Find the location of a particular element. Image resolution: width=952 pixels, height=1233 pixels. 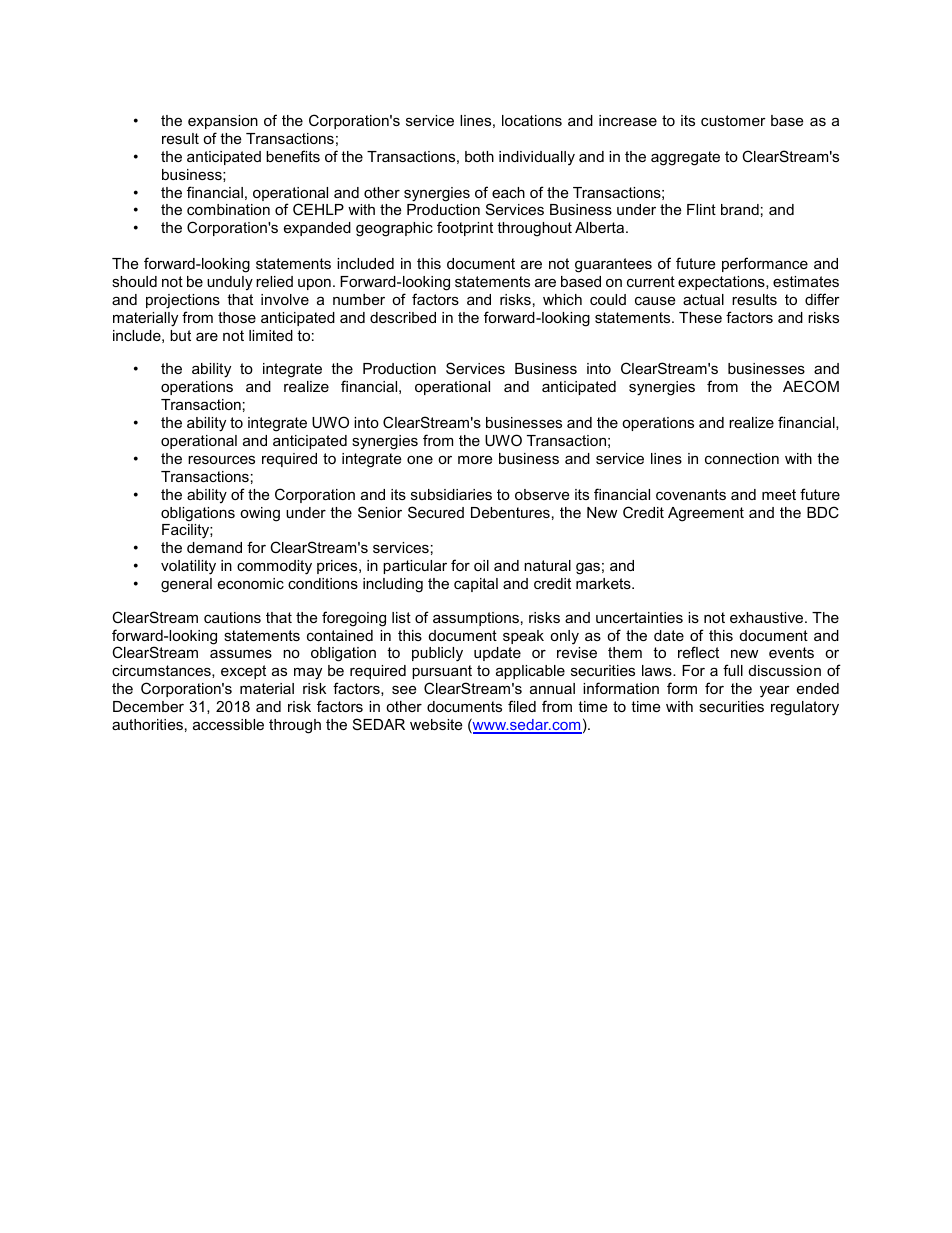

These is located at coordinates (700, 317).
